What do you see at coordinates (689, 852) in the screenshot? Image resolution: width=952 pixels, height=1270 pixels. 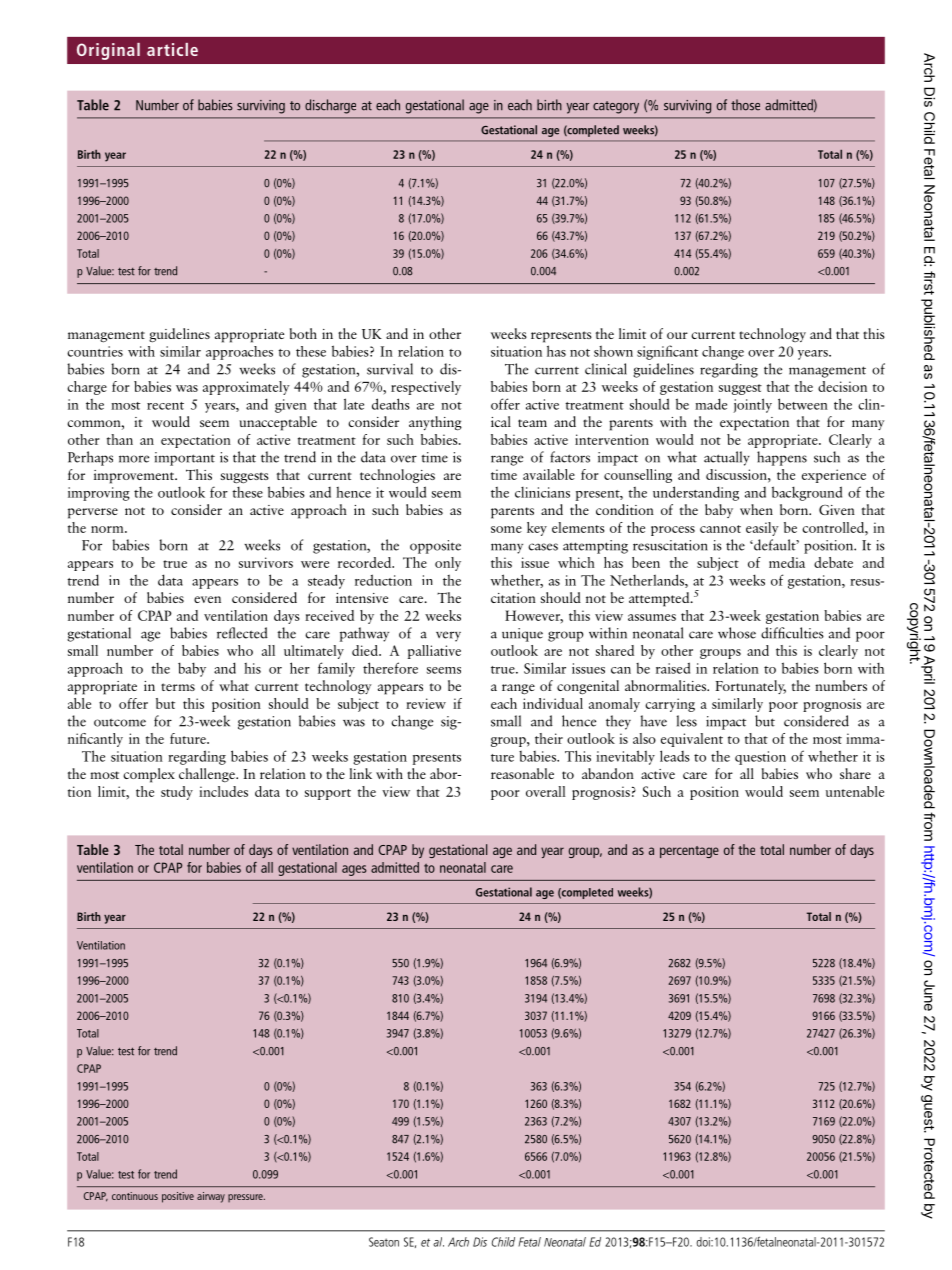 I see `percentage` at bounding box center [689, 852].
